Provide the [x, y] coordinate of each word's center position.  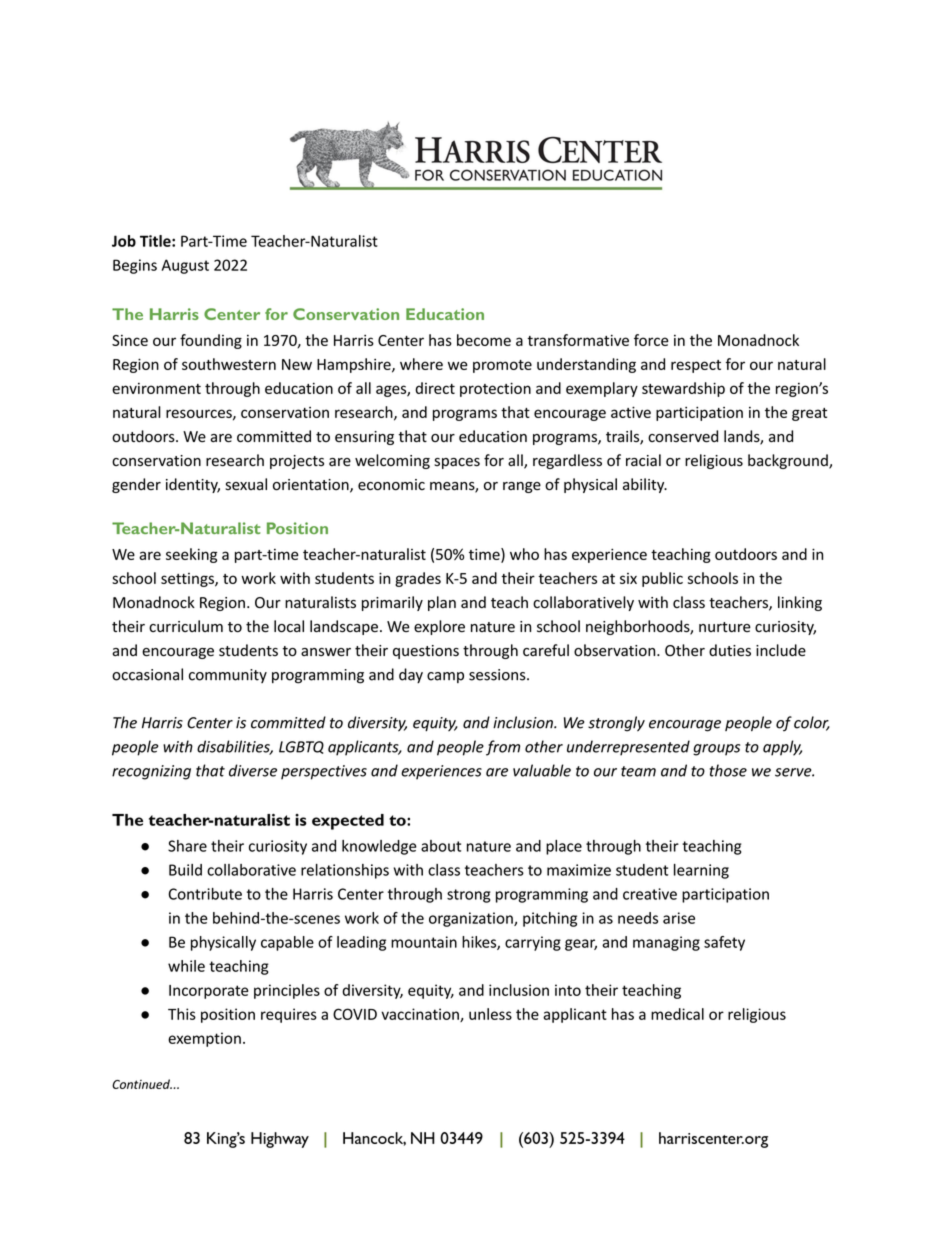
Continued [142, 1084]
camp [445, 677]
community [228, 676]
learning [701, 871]
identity [193, 485]
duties [730, 650]
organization [472, 919]
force [651, 340]
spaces [457, 463]
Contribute [205, 894]
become [484, 340]
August [185, 266]
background [789, 461]
